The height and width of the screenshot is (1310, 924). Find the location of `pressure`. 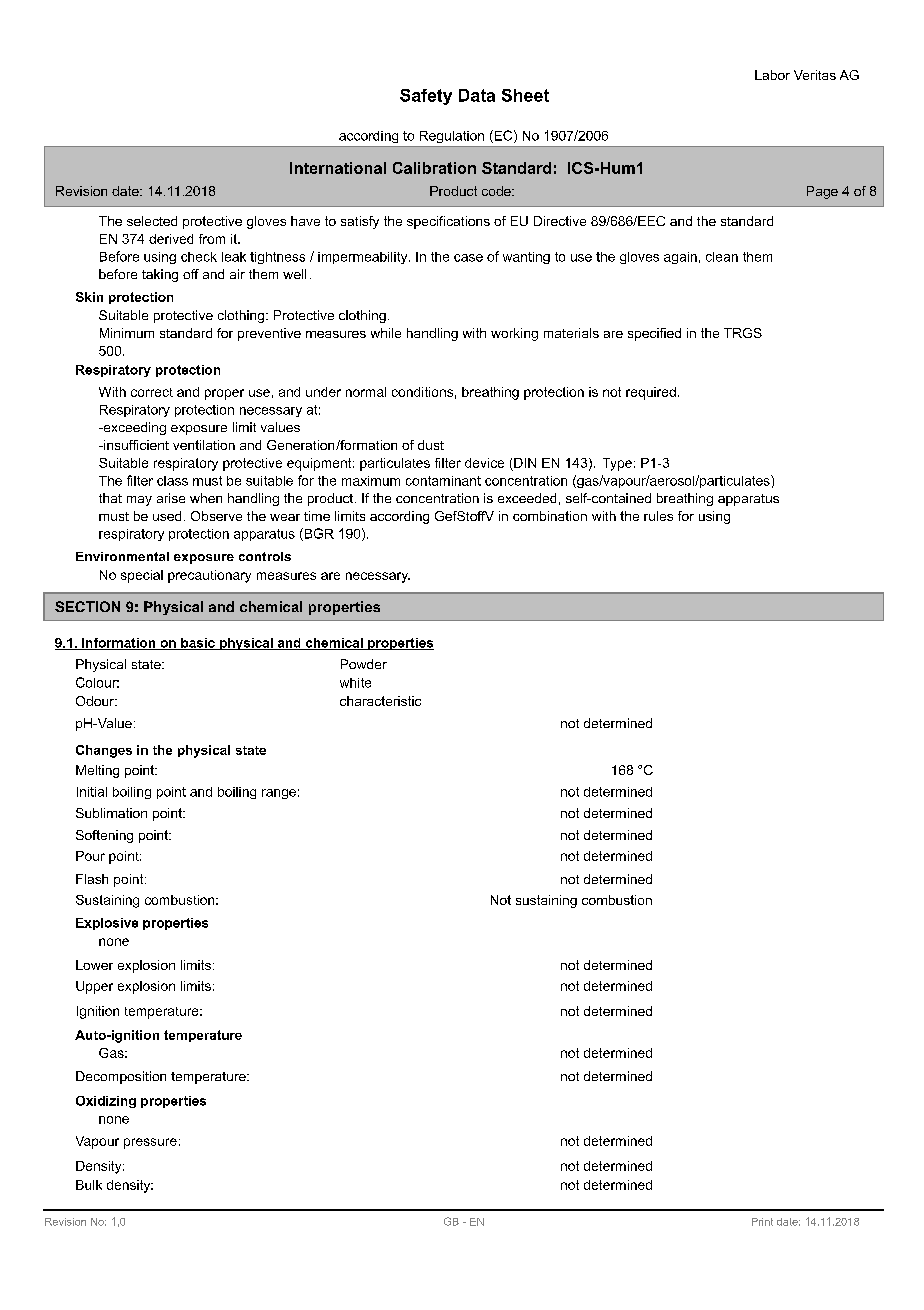

pressure is located at coordinates (150, 1143).
